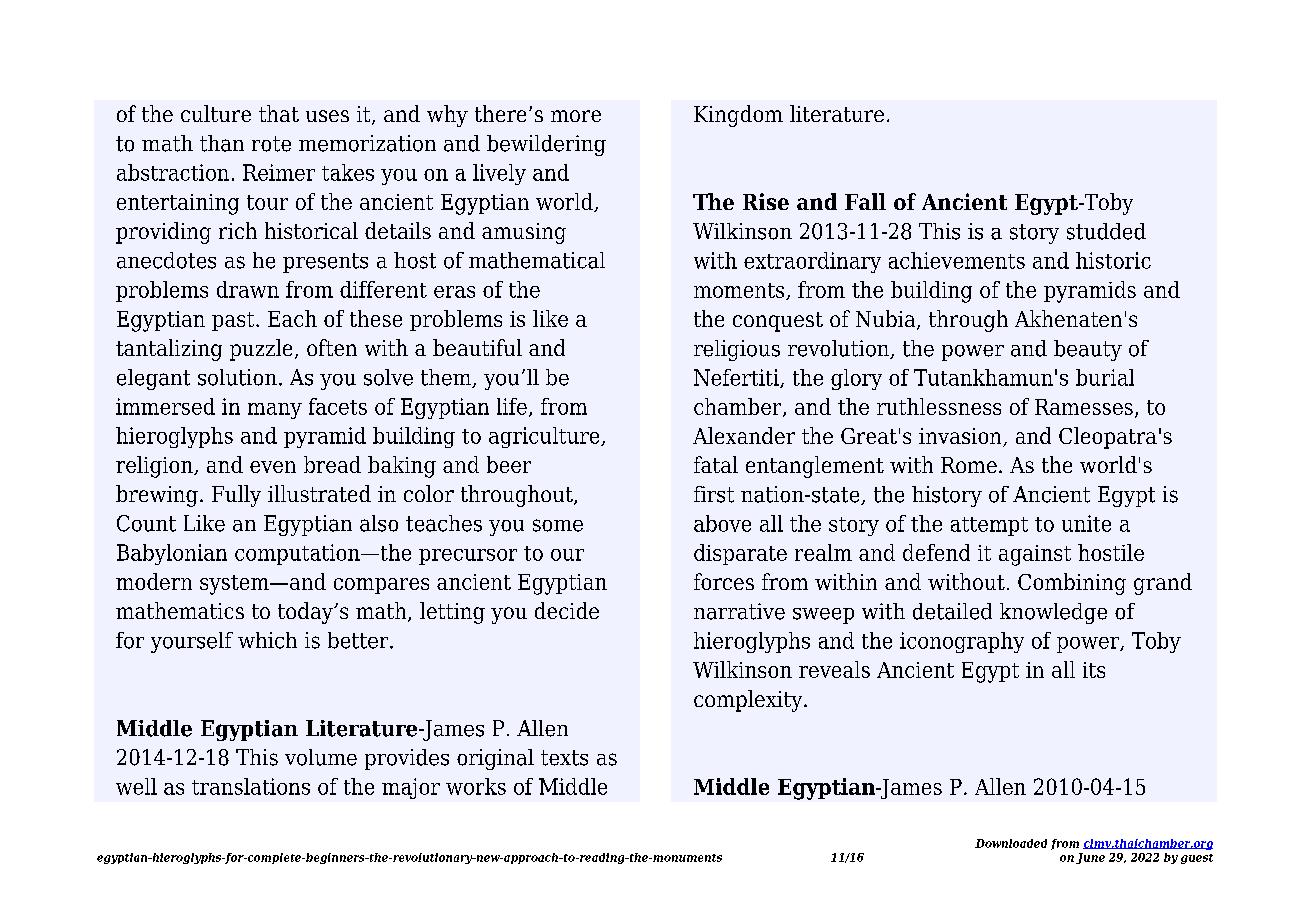  Describe the element at coordinates (1105, 377) in the page. I see `burial` at that location.
